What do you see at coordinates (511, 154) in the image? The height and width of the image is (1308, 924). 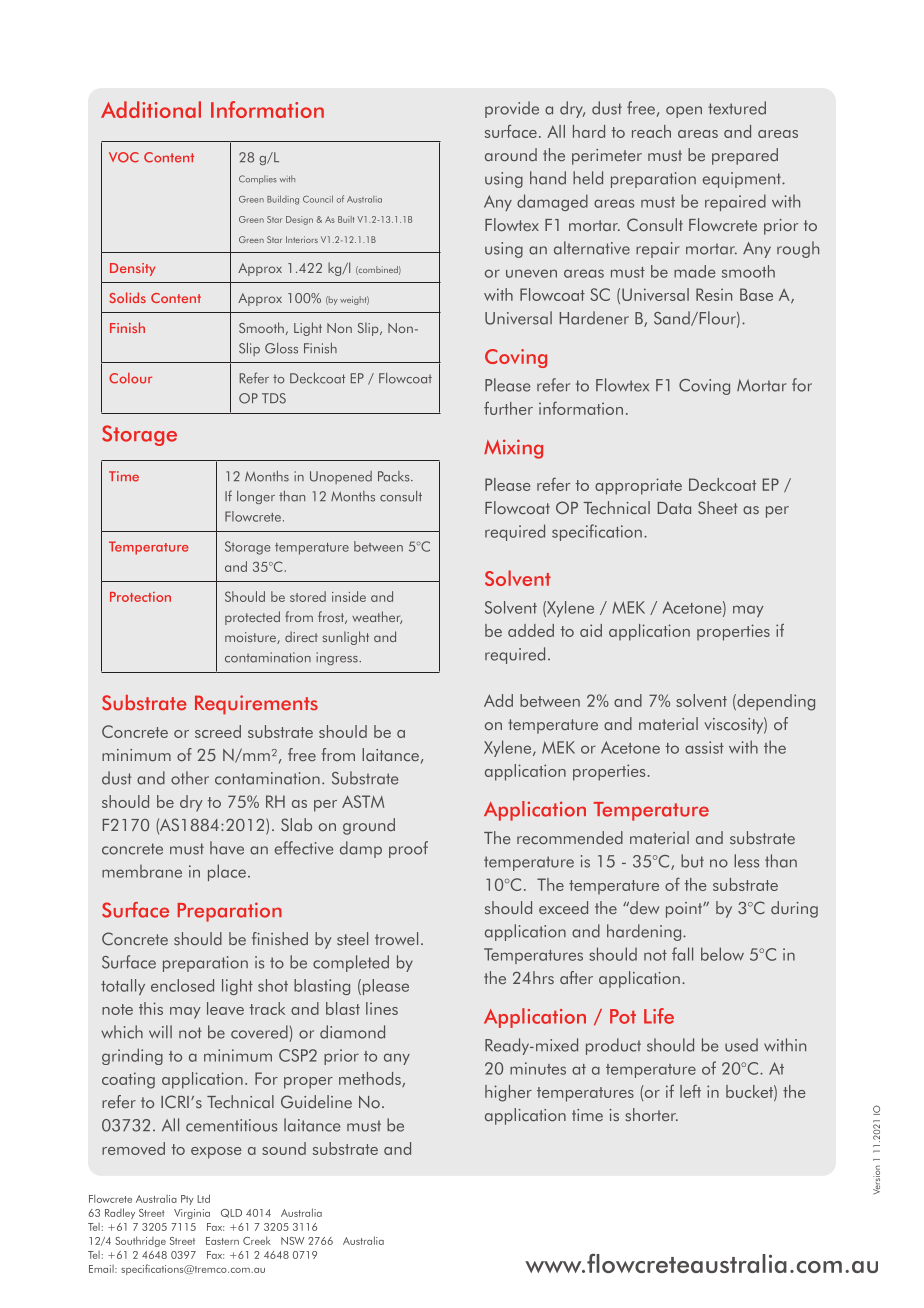 I see `around` at bounding box center [511, 154].
